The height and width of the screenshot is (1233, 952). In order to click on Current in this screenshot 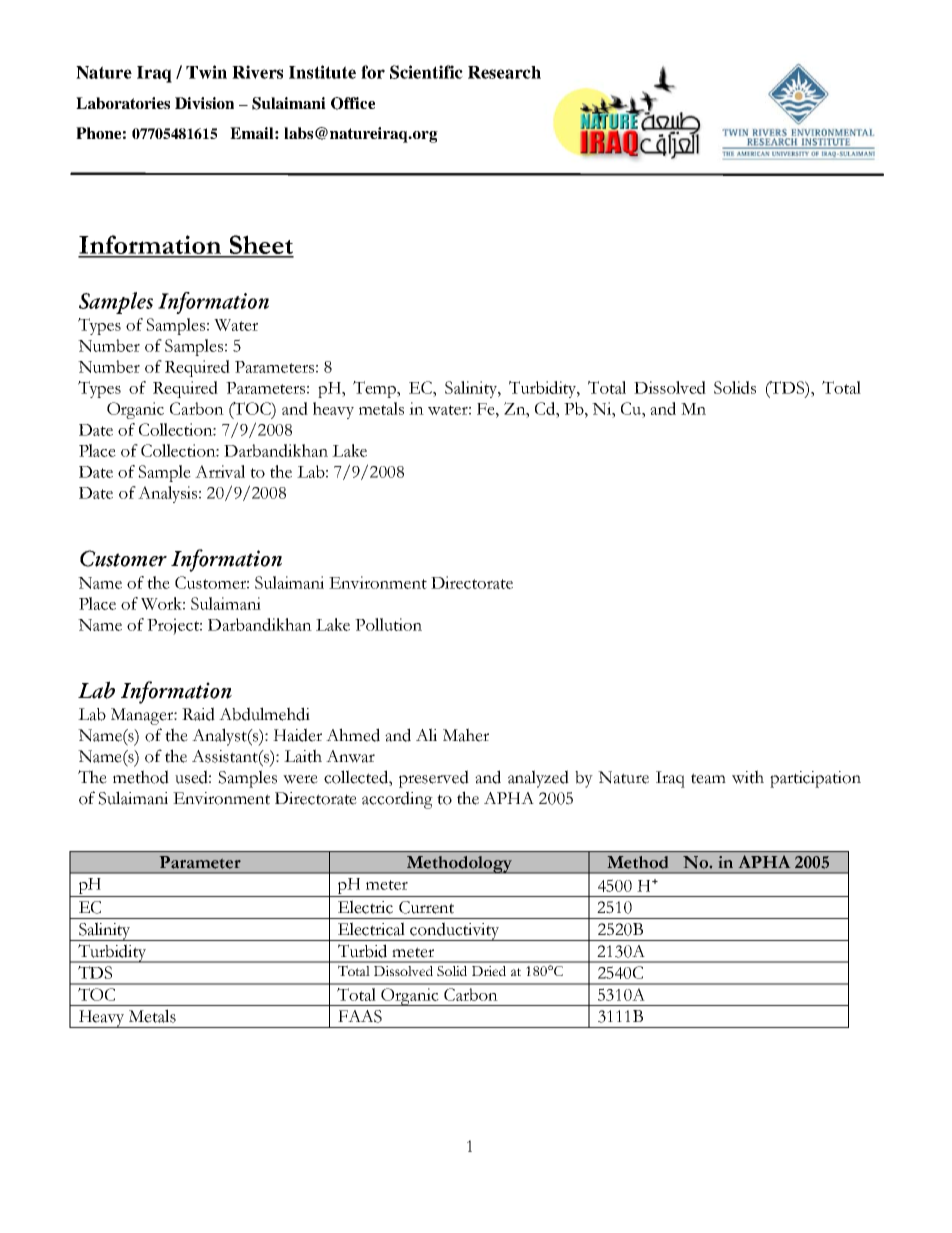, I will do `click(426, 907)`.
